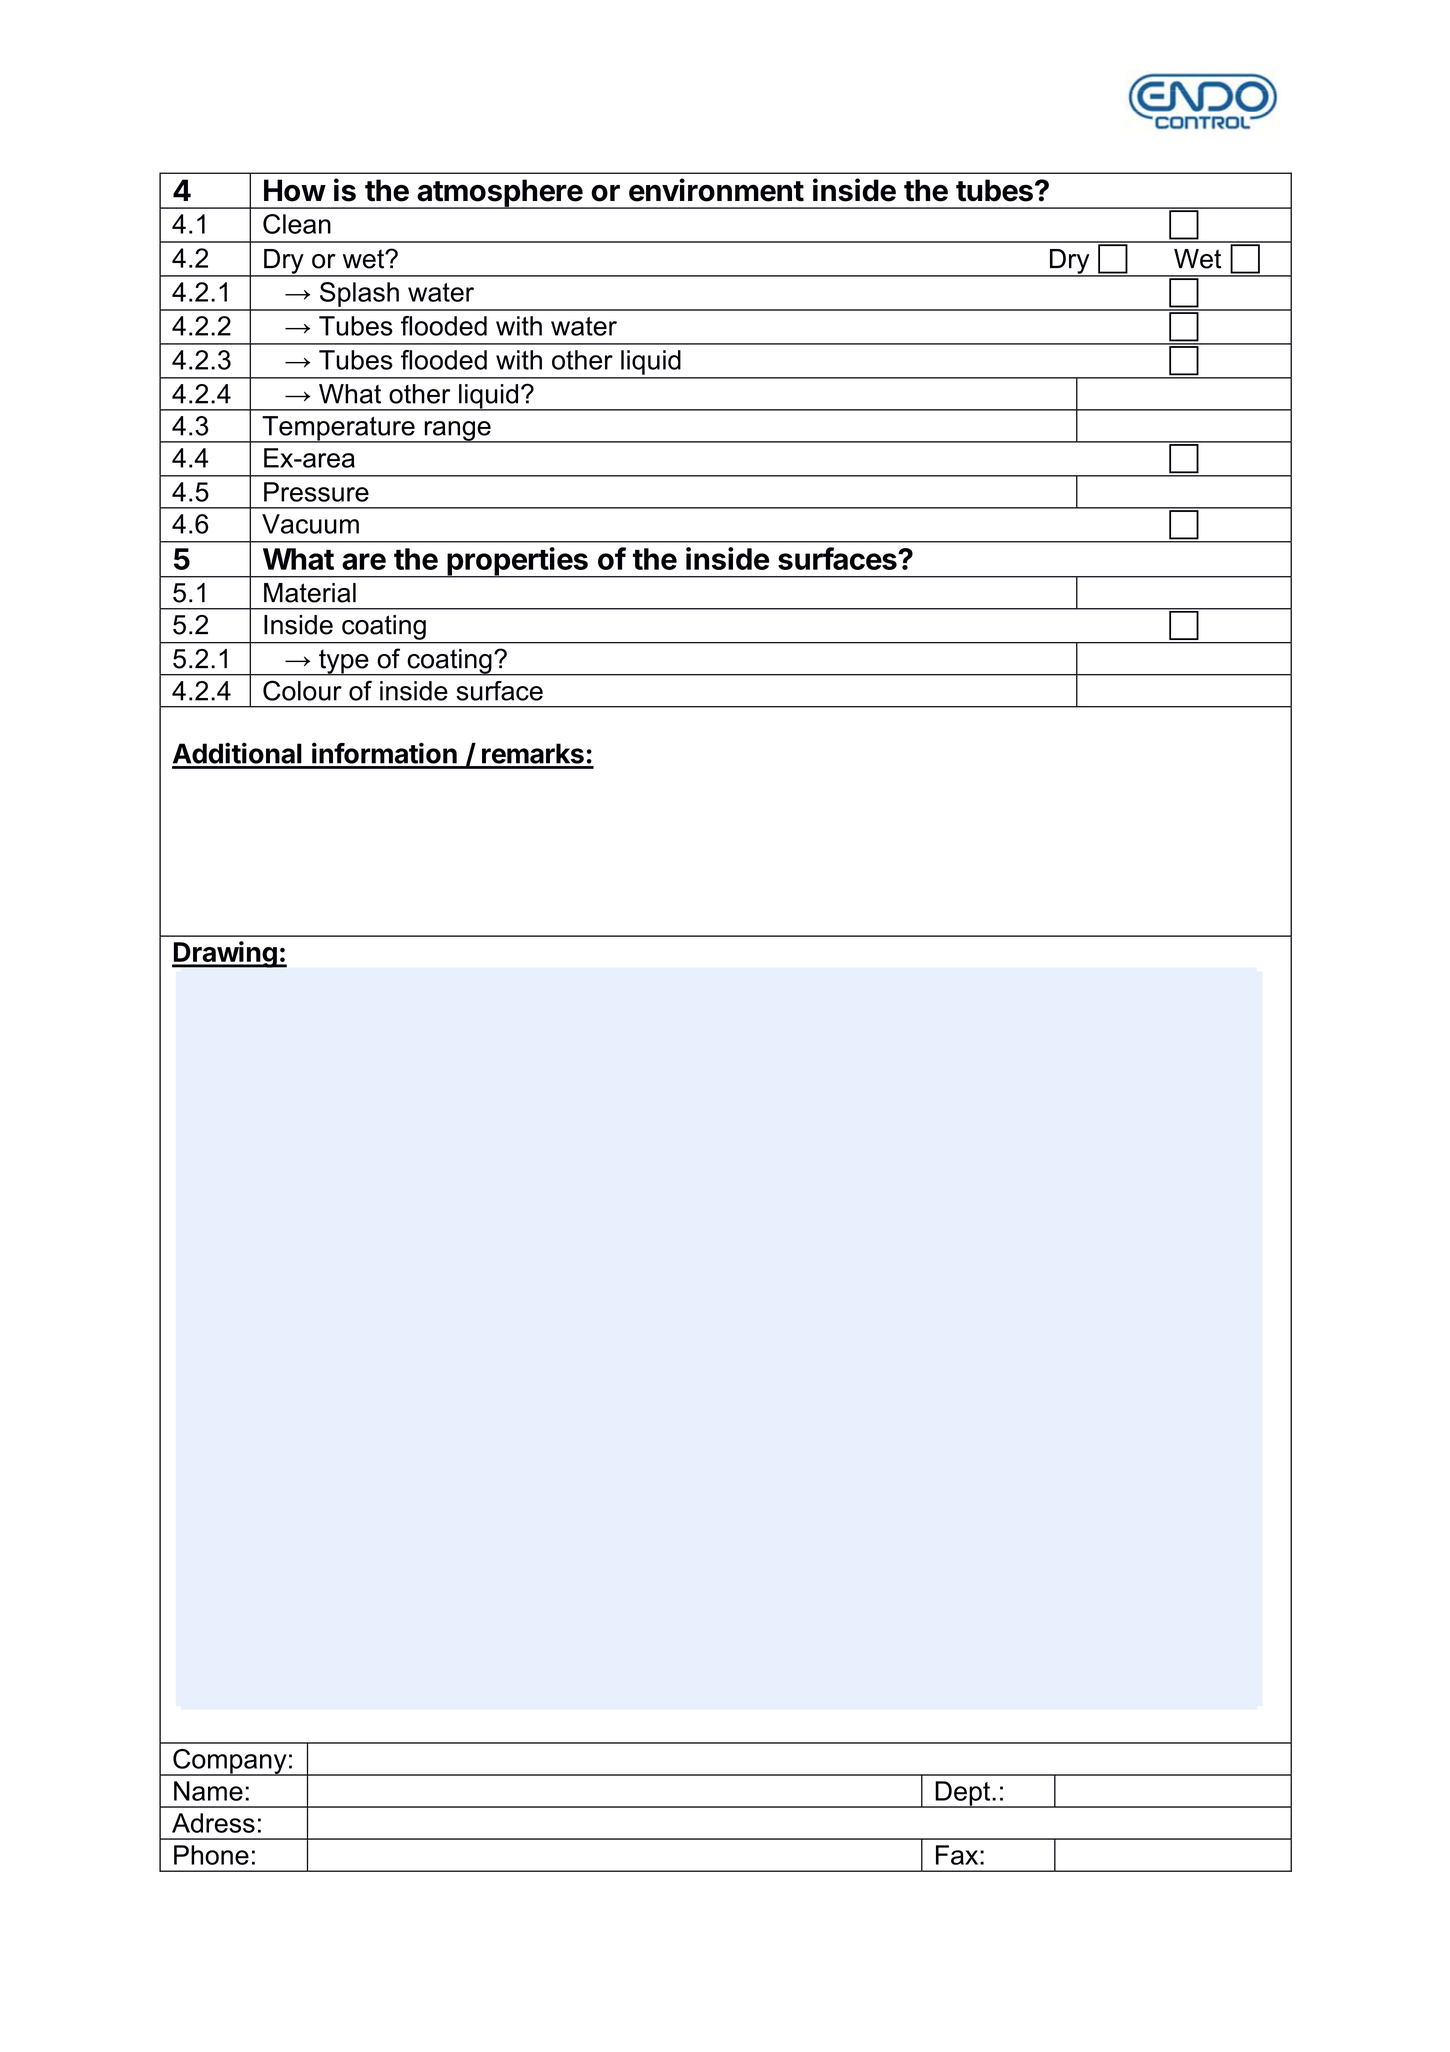 The image size is (1450, 2052). What do you see at coordinates (208, 1791) in the page?
I see `Name` at bounding box center [208, 1791].
